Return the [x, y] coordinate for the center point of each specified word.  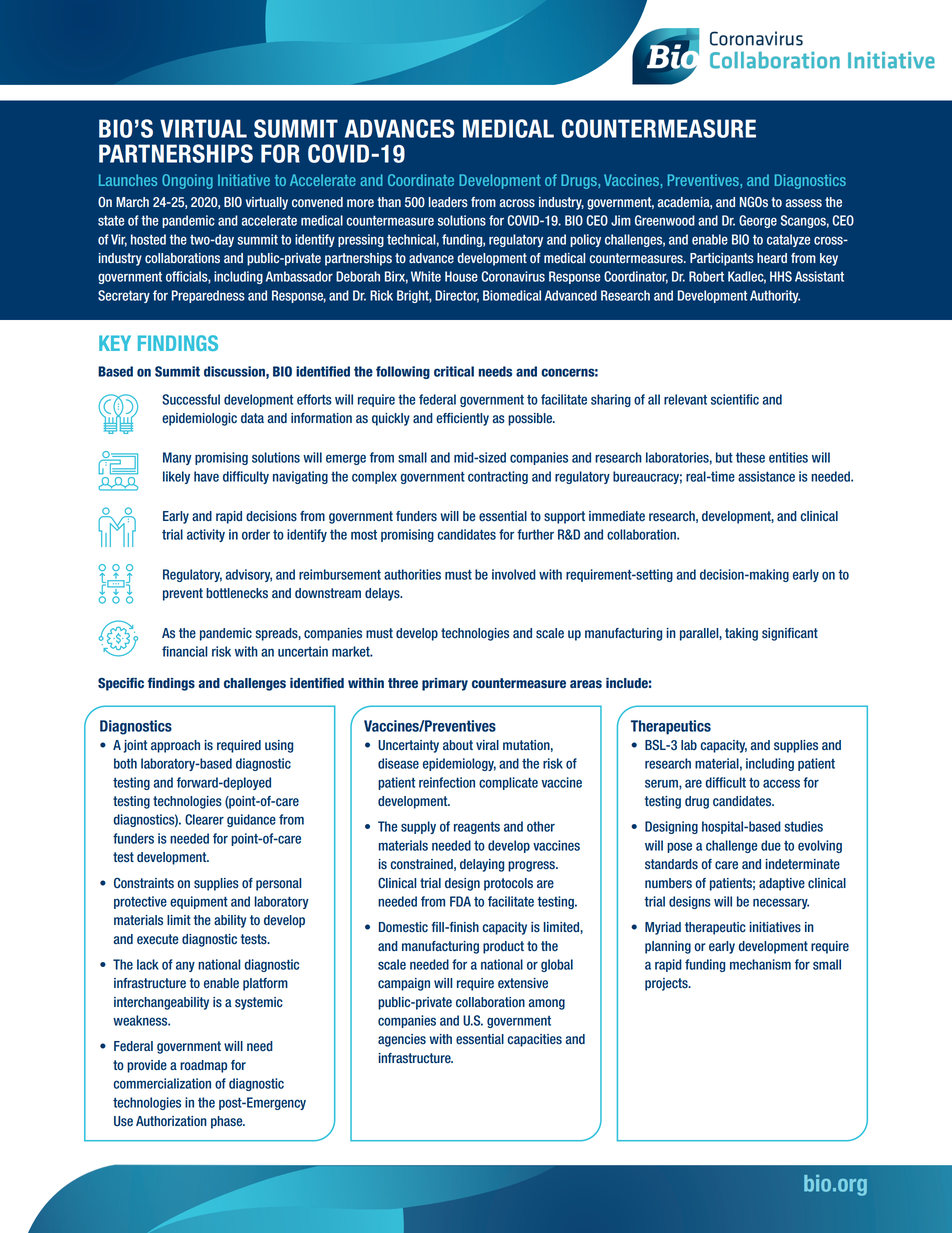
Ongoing [187, 181]
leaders [448, 202]
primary [445, 684]
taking [741, 634]
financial [184, 651]
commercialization [162, 1083]
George [758, 221]
